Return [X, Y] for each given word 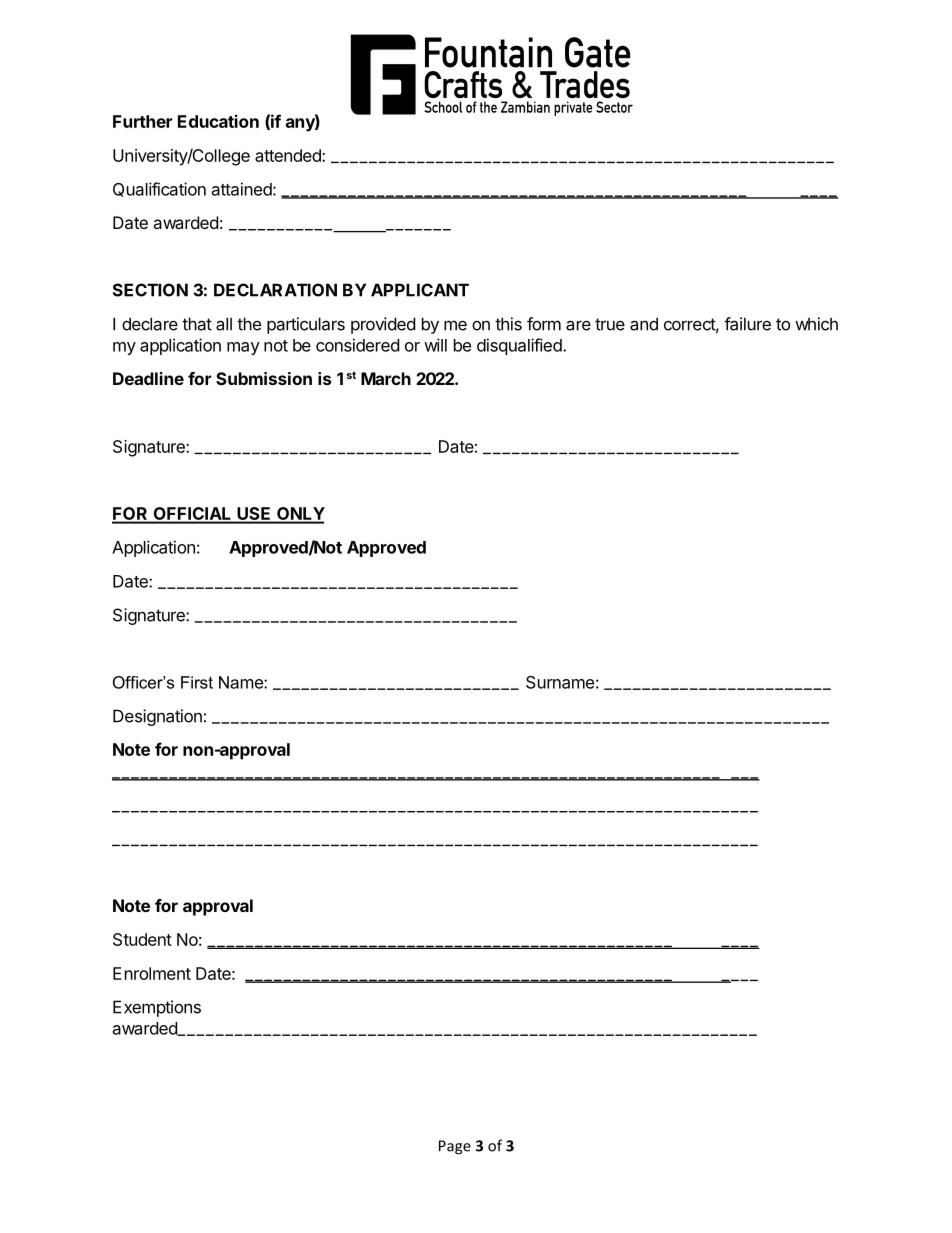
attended [289, 155]
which [816, 324]
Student [142, 939]
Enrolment [152, 973]
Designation [157, 717]
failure [747, 324]
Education [218, 121]
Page [455, 1147]
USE [254, 515]
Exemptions [157, 1008]
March [386, 378]
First [197, 682]
